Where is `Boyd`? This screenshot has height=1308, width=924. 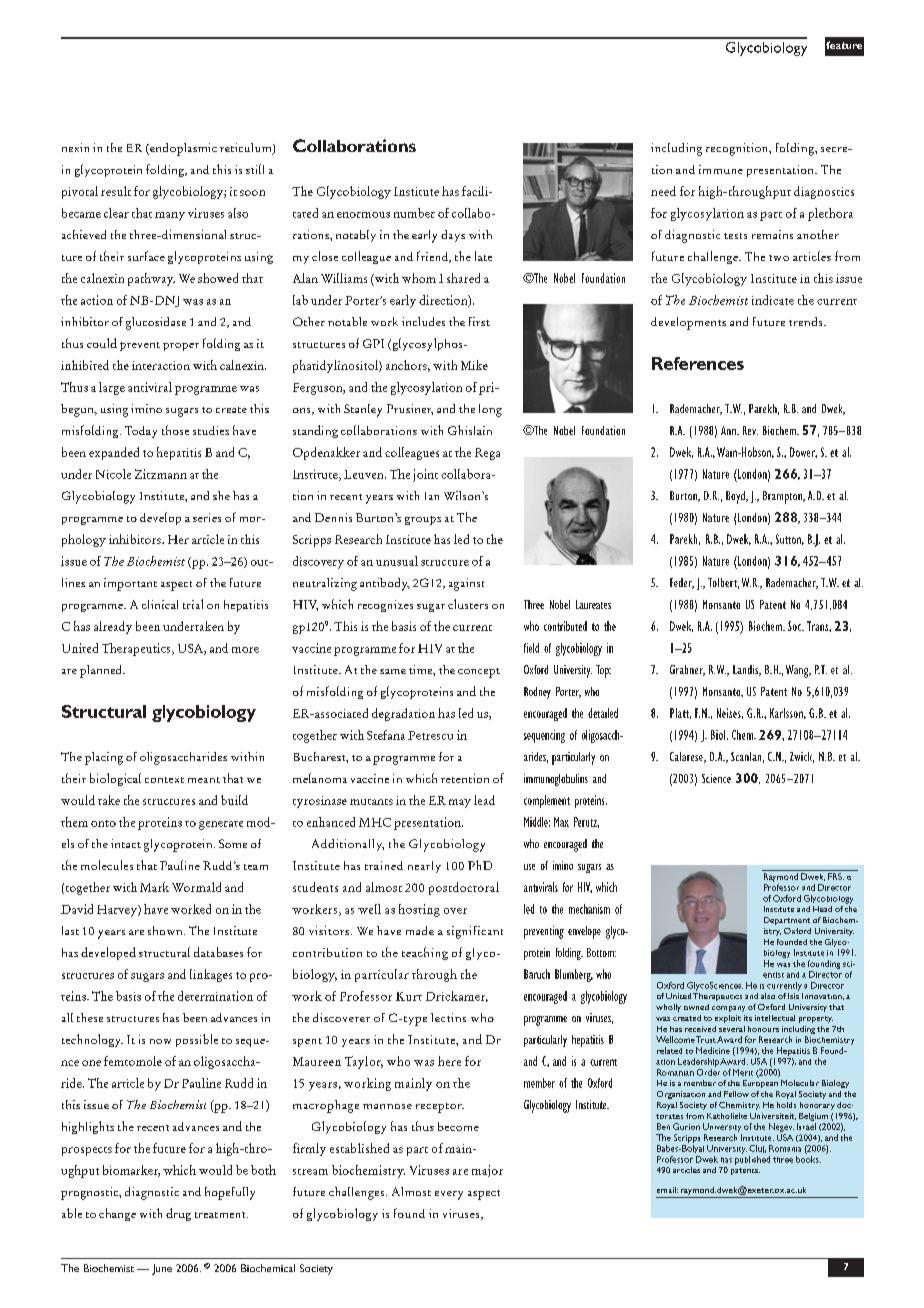
Boyd is located at coordinates (736, 497).
